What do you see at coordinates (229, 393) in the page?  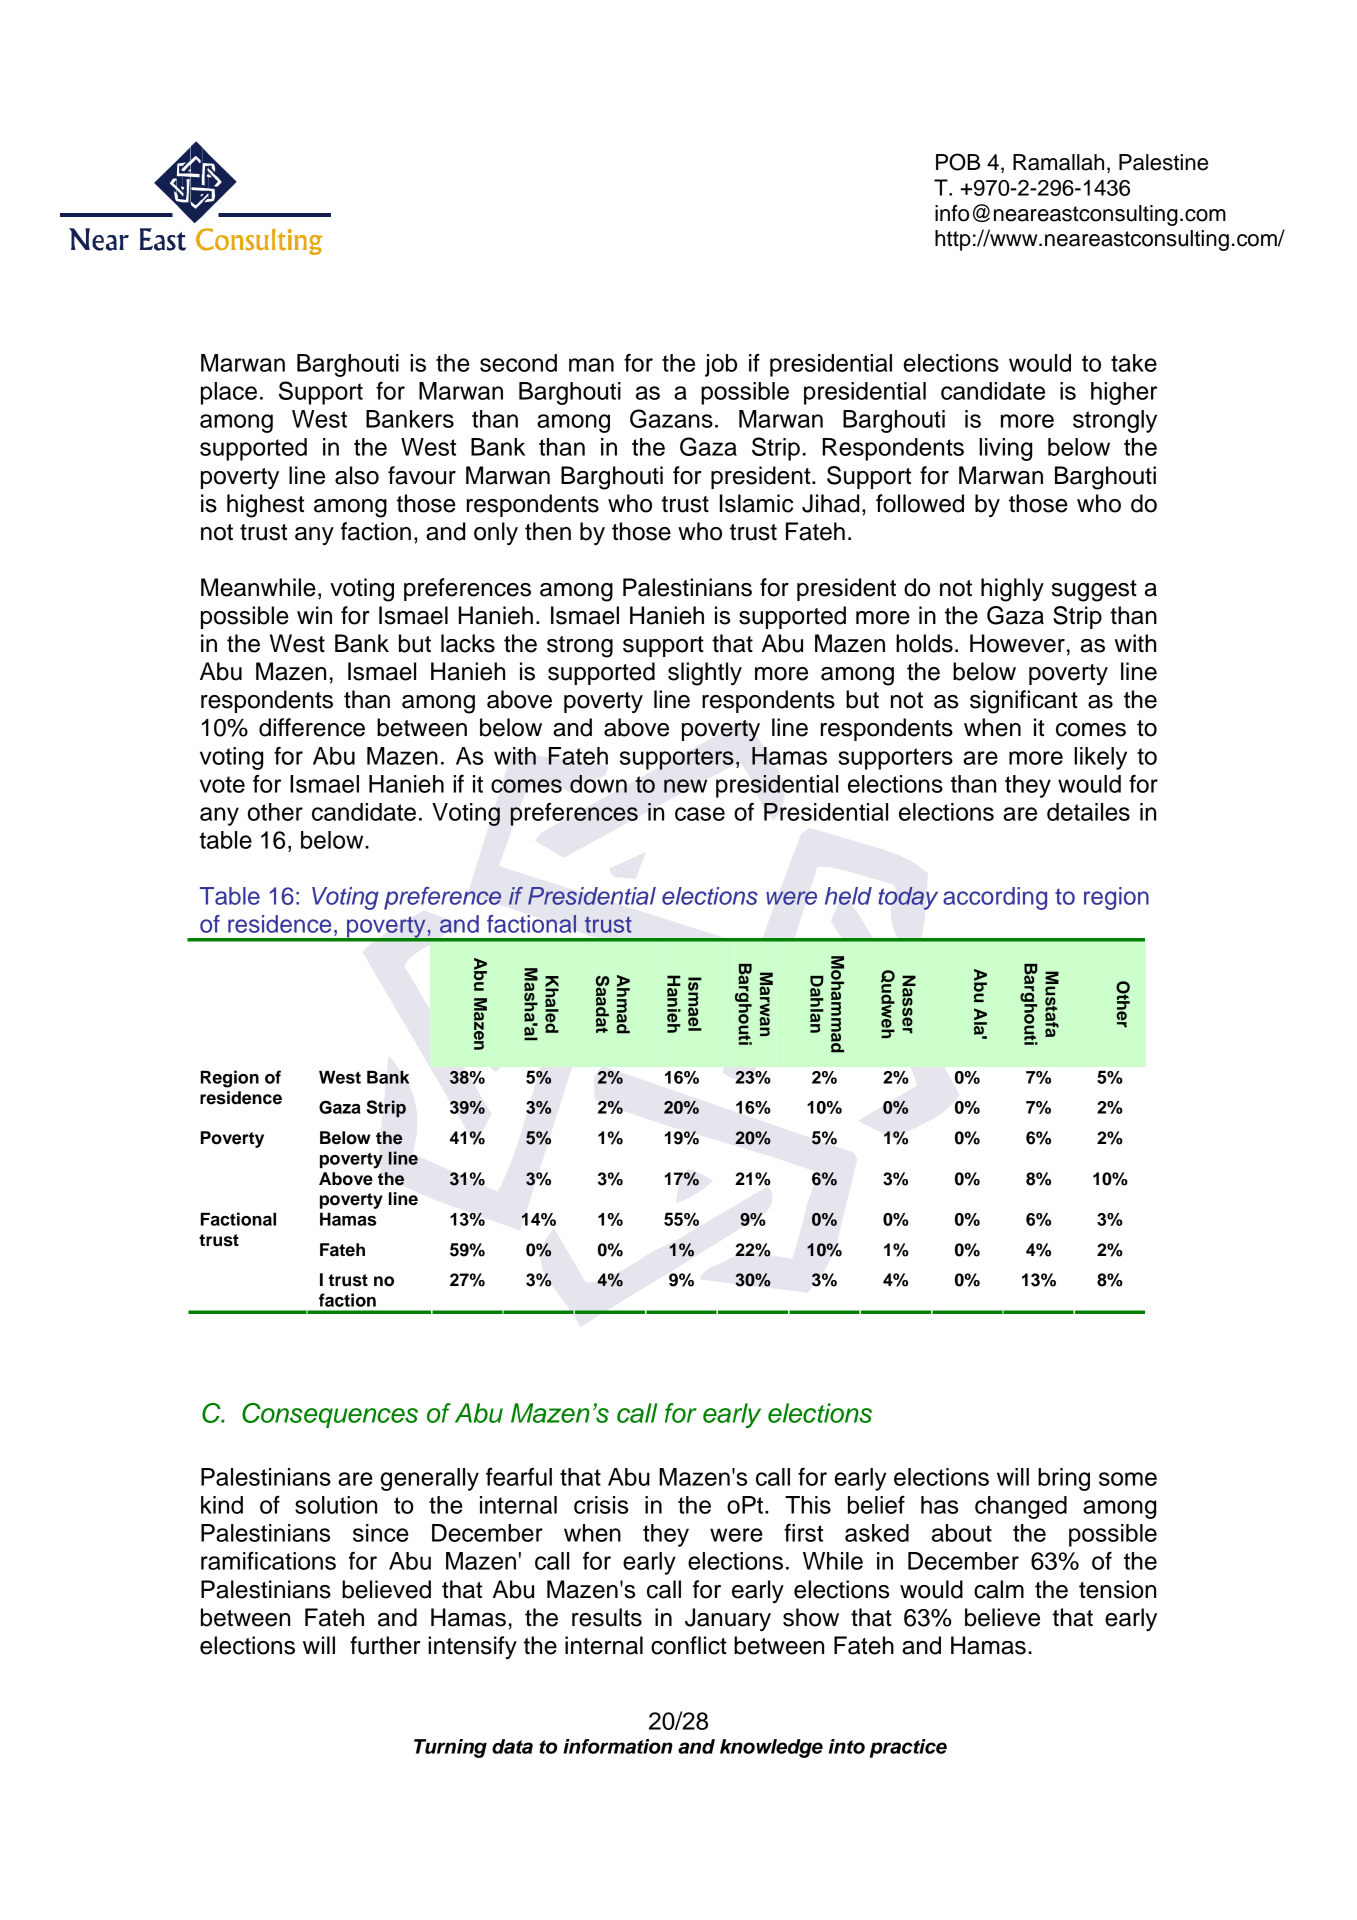 I see `place` at bounding box center [229, 393].
